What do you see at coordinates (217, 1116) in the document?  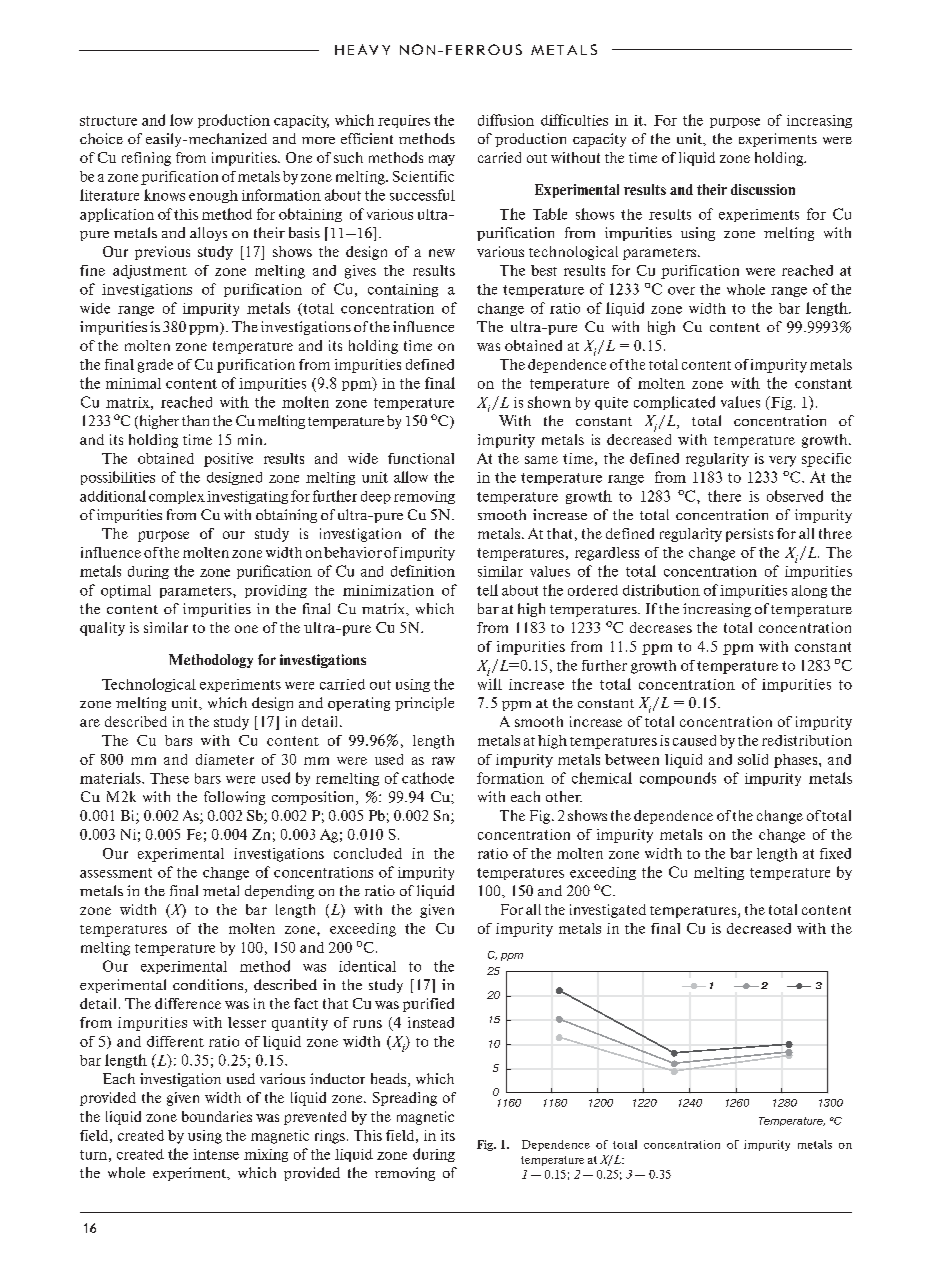 I see `boundaries` at bounding box center [217, 1116].
